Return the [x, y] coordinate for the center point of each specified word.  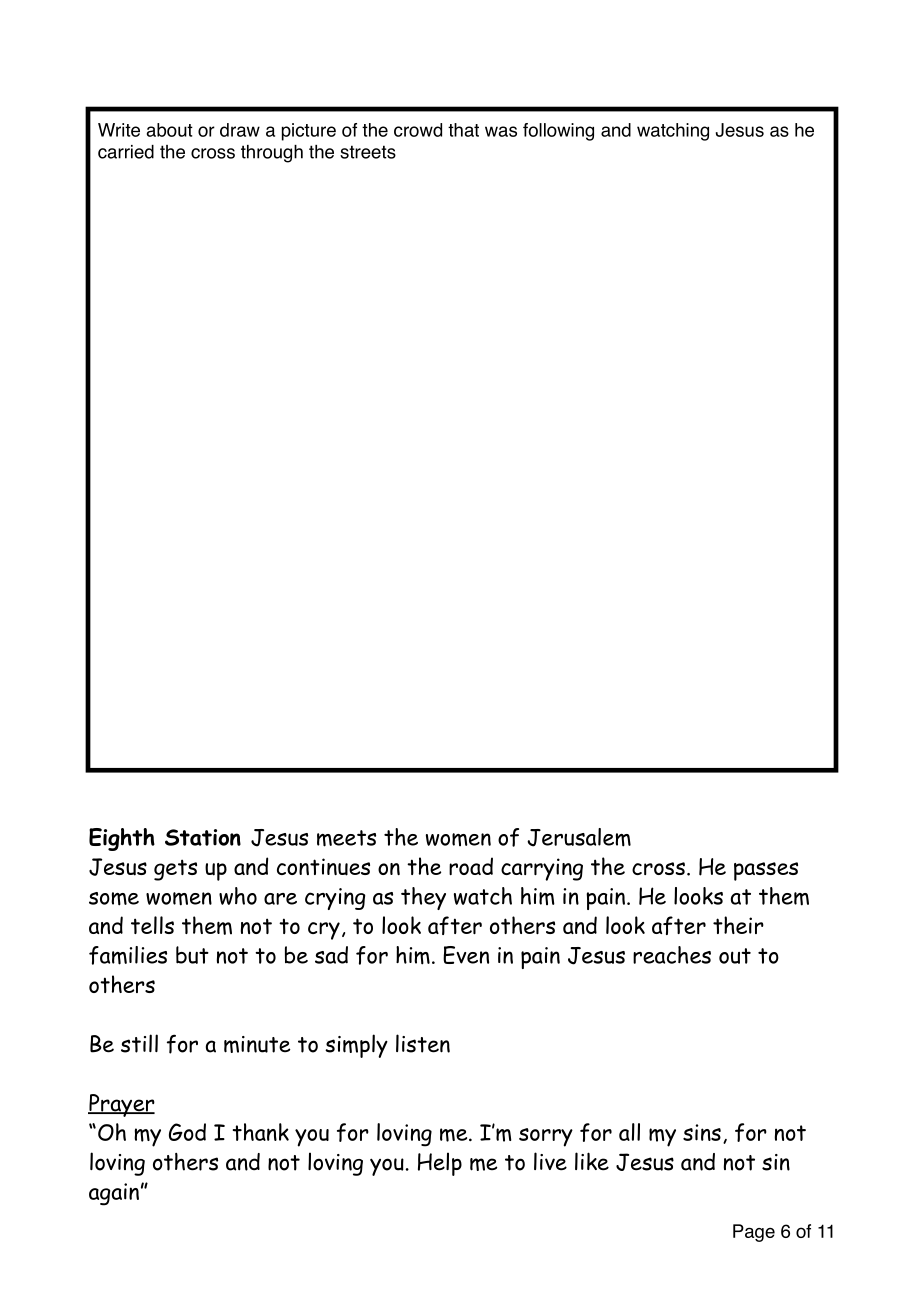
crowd [418, 130]
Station [203, 837]
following [558, 132]
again [114, 1194]
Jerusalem [579, 837]
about [170, 130]
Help [440, 1164]
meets [346, 838]
